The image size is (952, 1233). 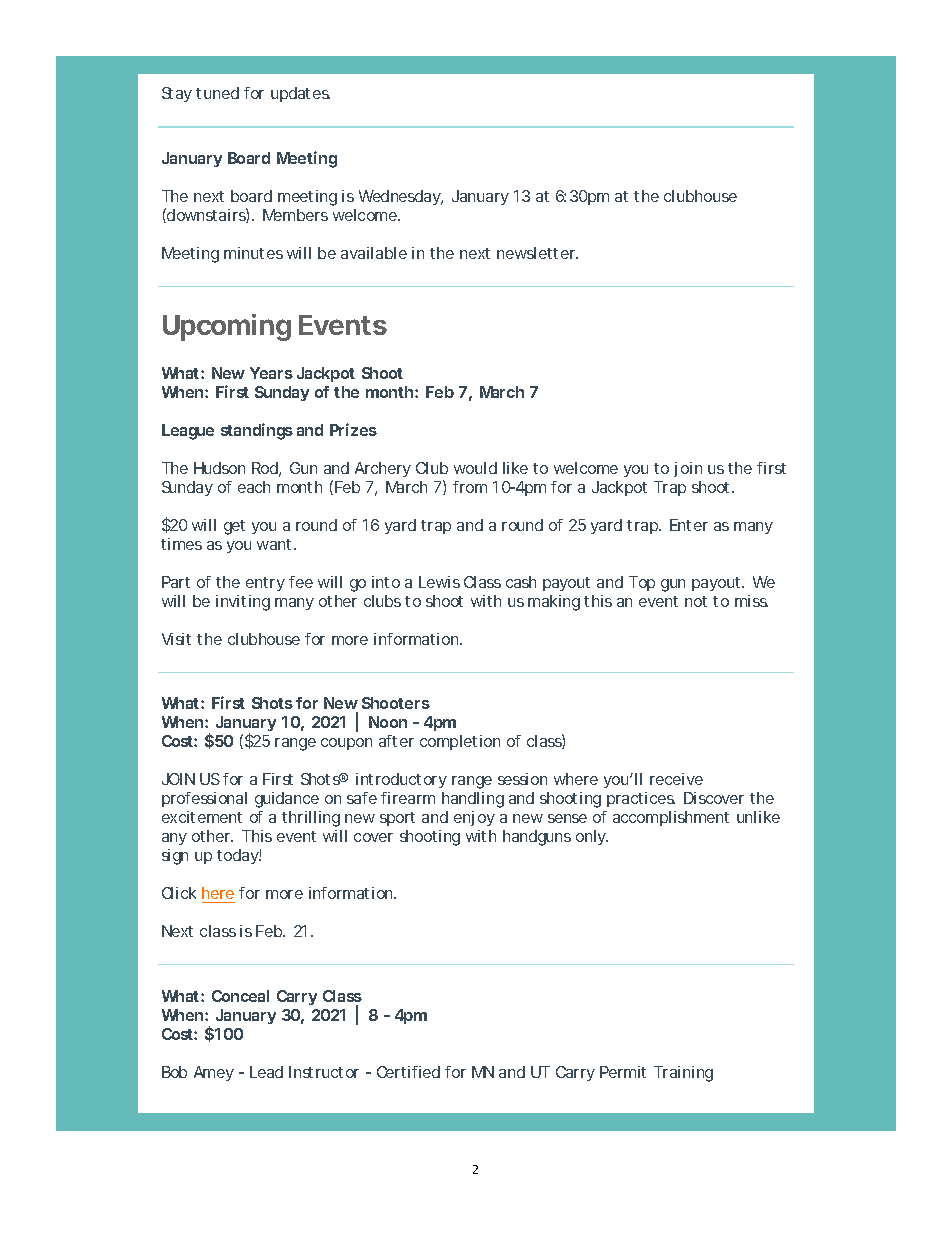 What do you see at coordinates (265, 584) in the screenshot?
I see `entry` at bounding box center [265, 584].
